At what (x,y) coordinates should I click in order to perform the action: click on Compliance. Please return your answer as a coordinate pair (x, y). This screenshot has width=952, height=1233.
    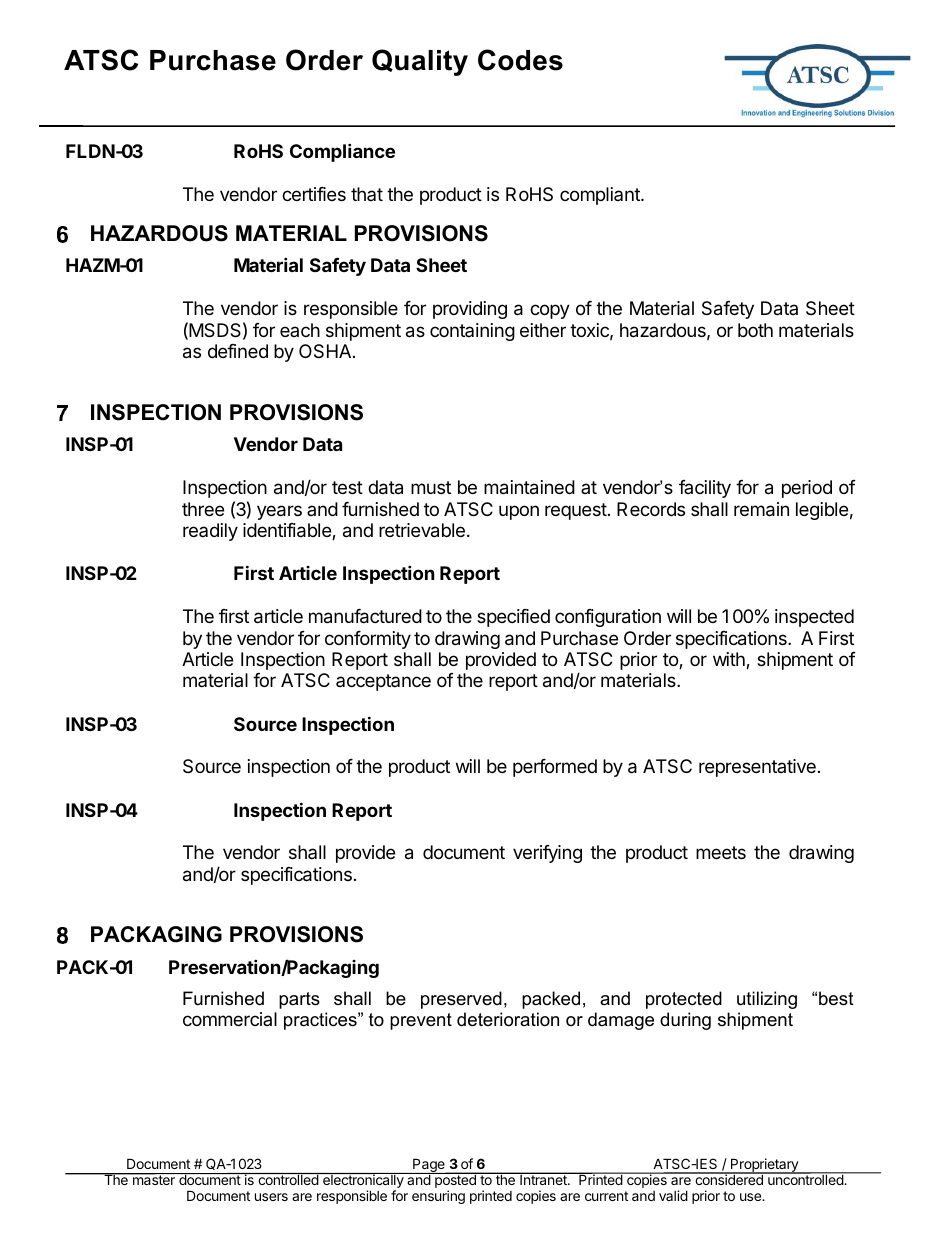
    Looking at the image, I should click on (342, 152).
